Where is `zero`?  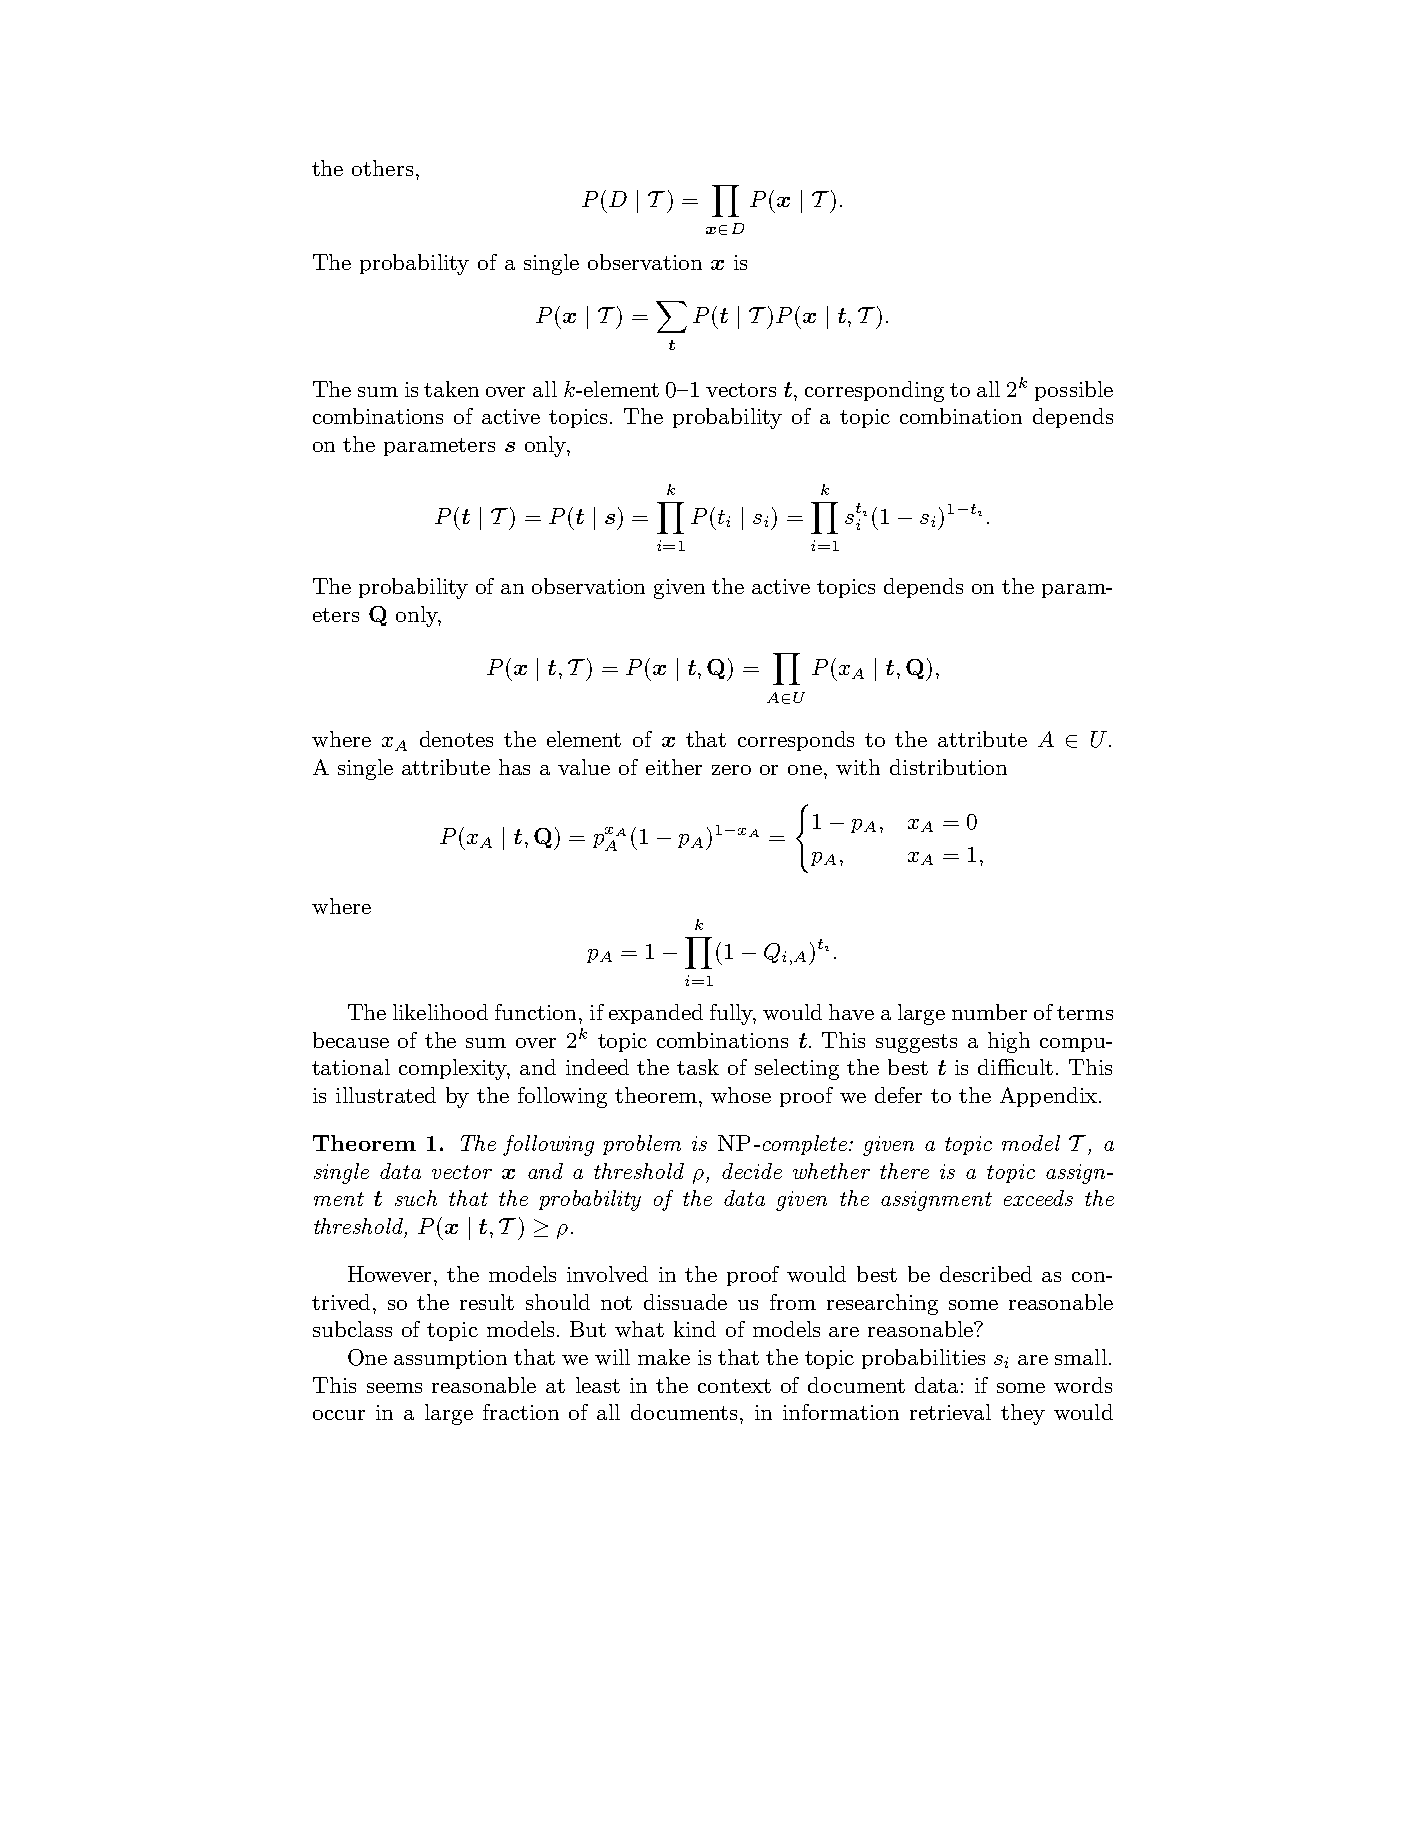
zero is located at coordinates (731, 770).
